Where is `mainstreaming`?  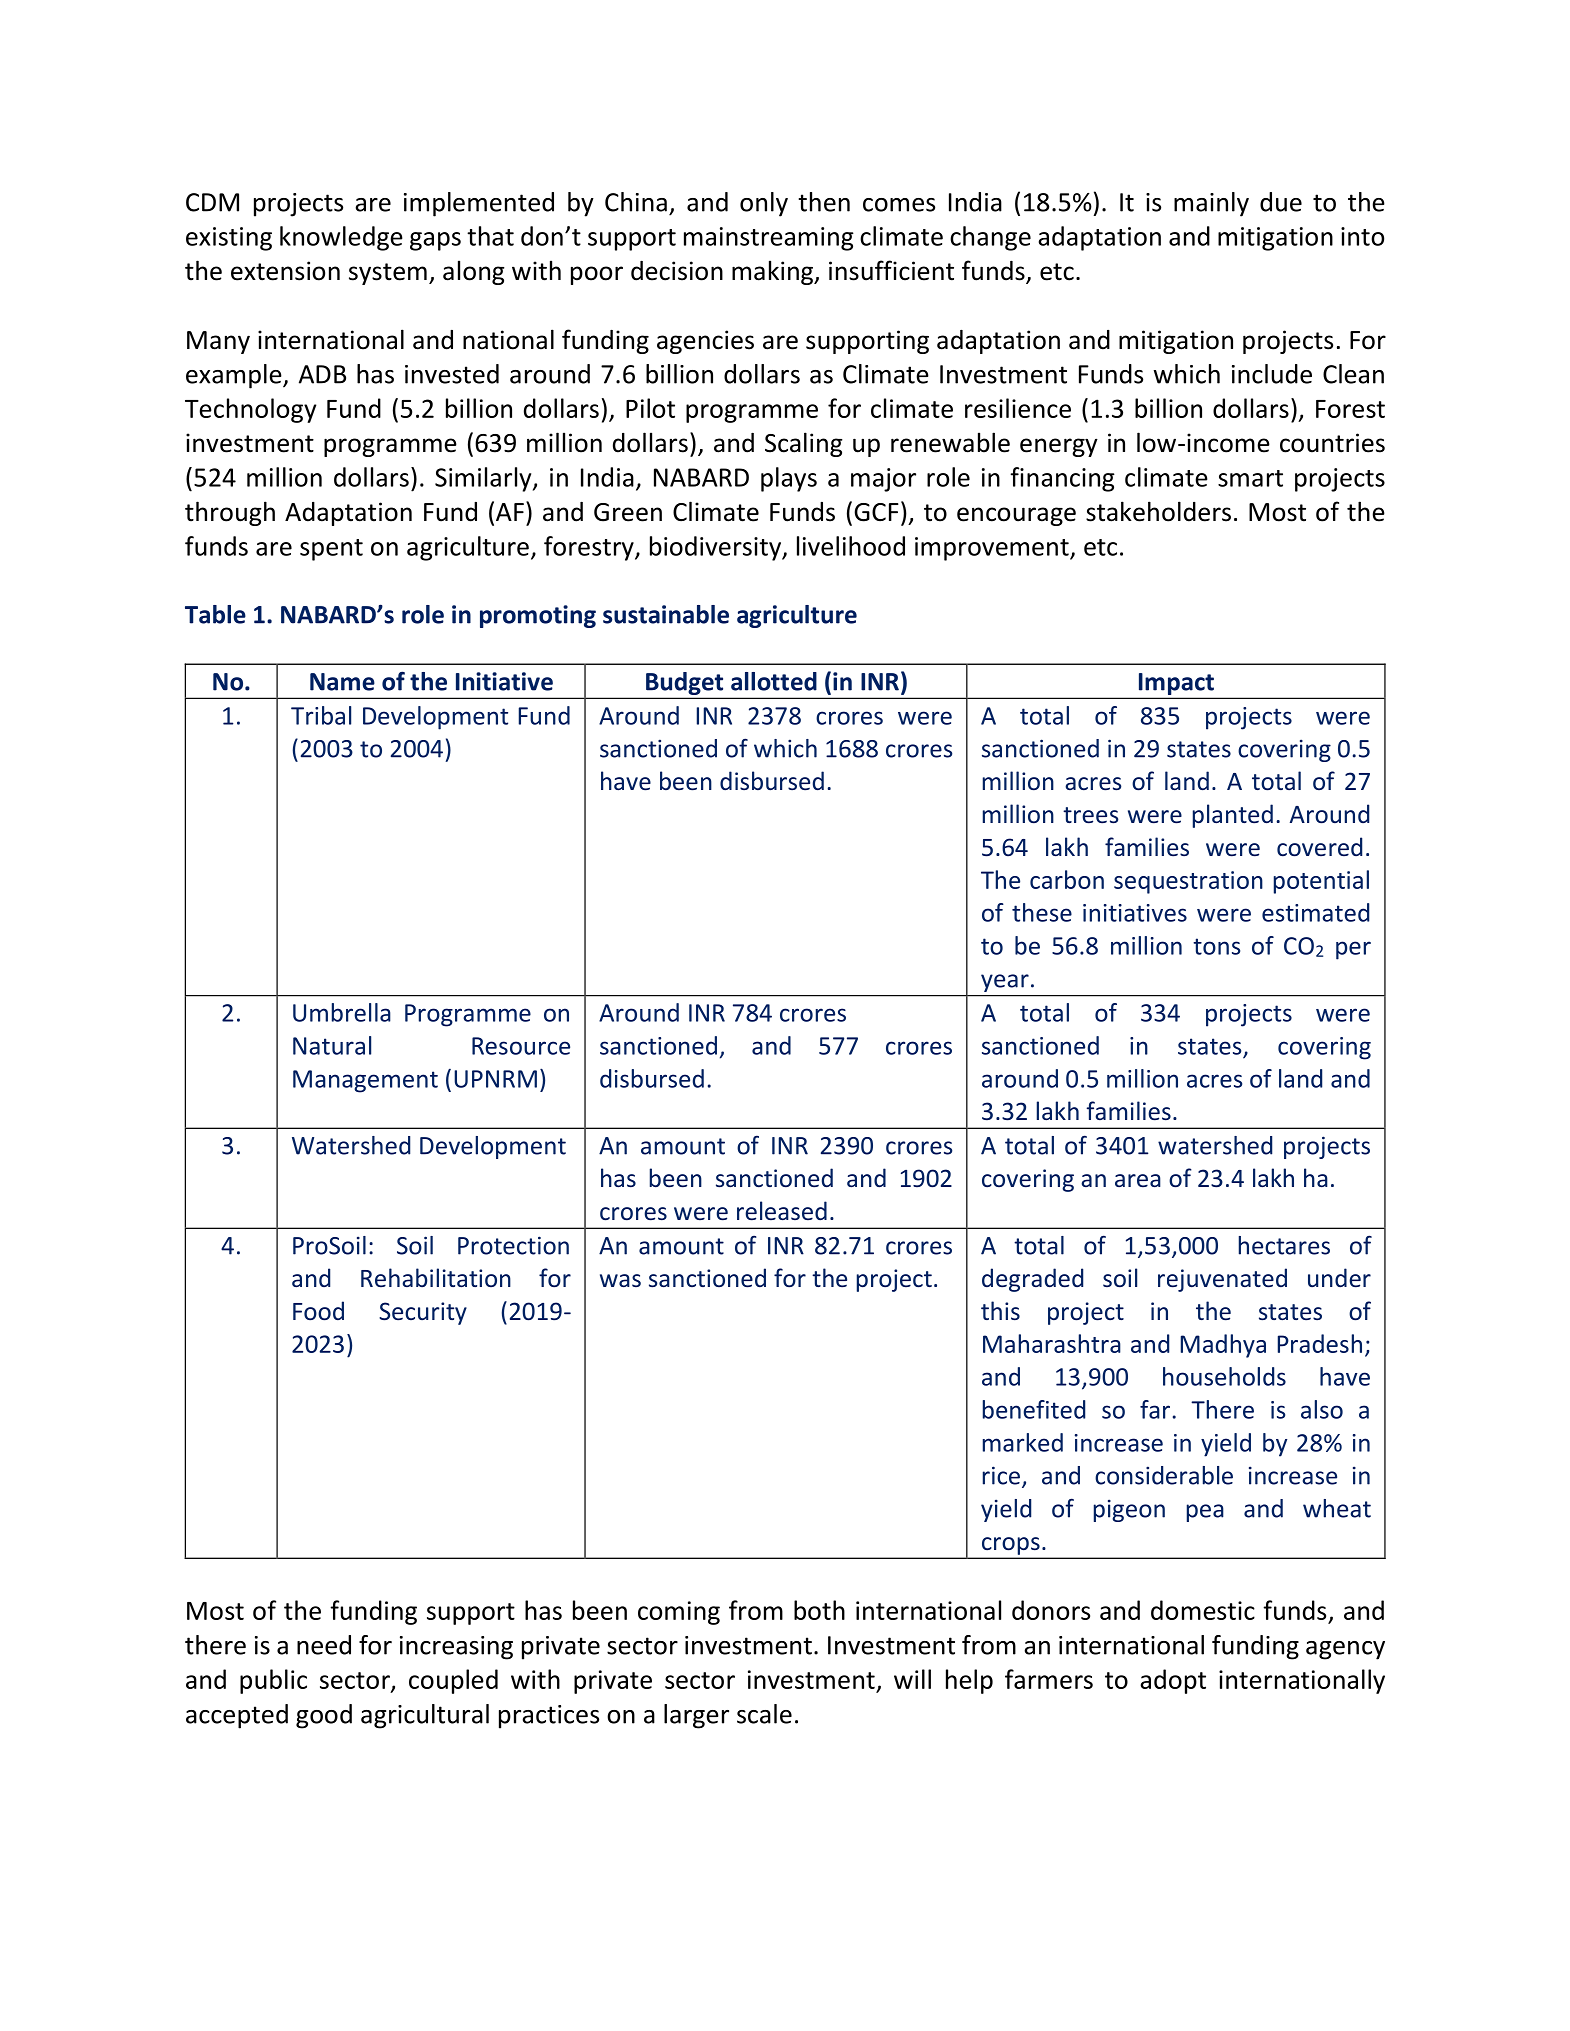
mainstreaming is located at coordinates (769, 239).
